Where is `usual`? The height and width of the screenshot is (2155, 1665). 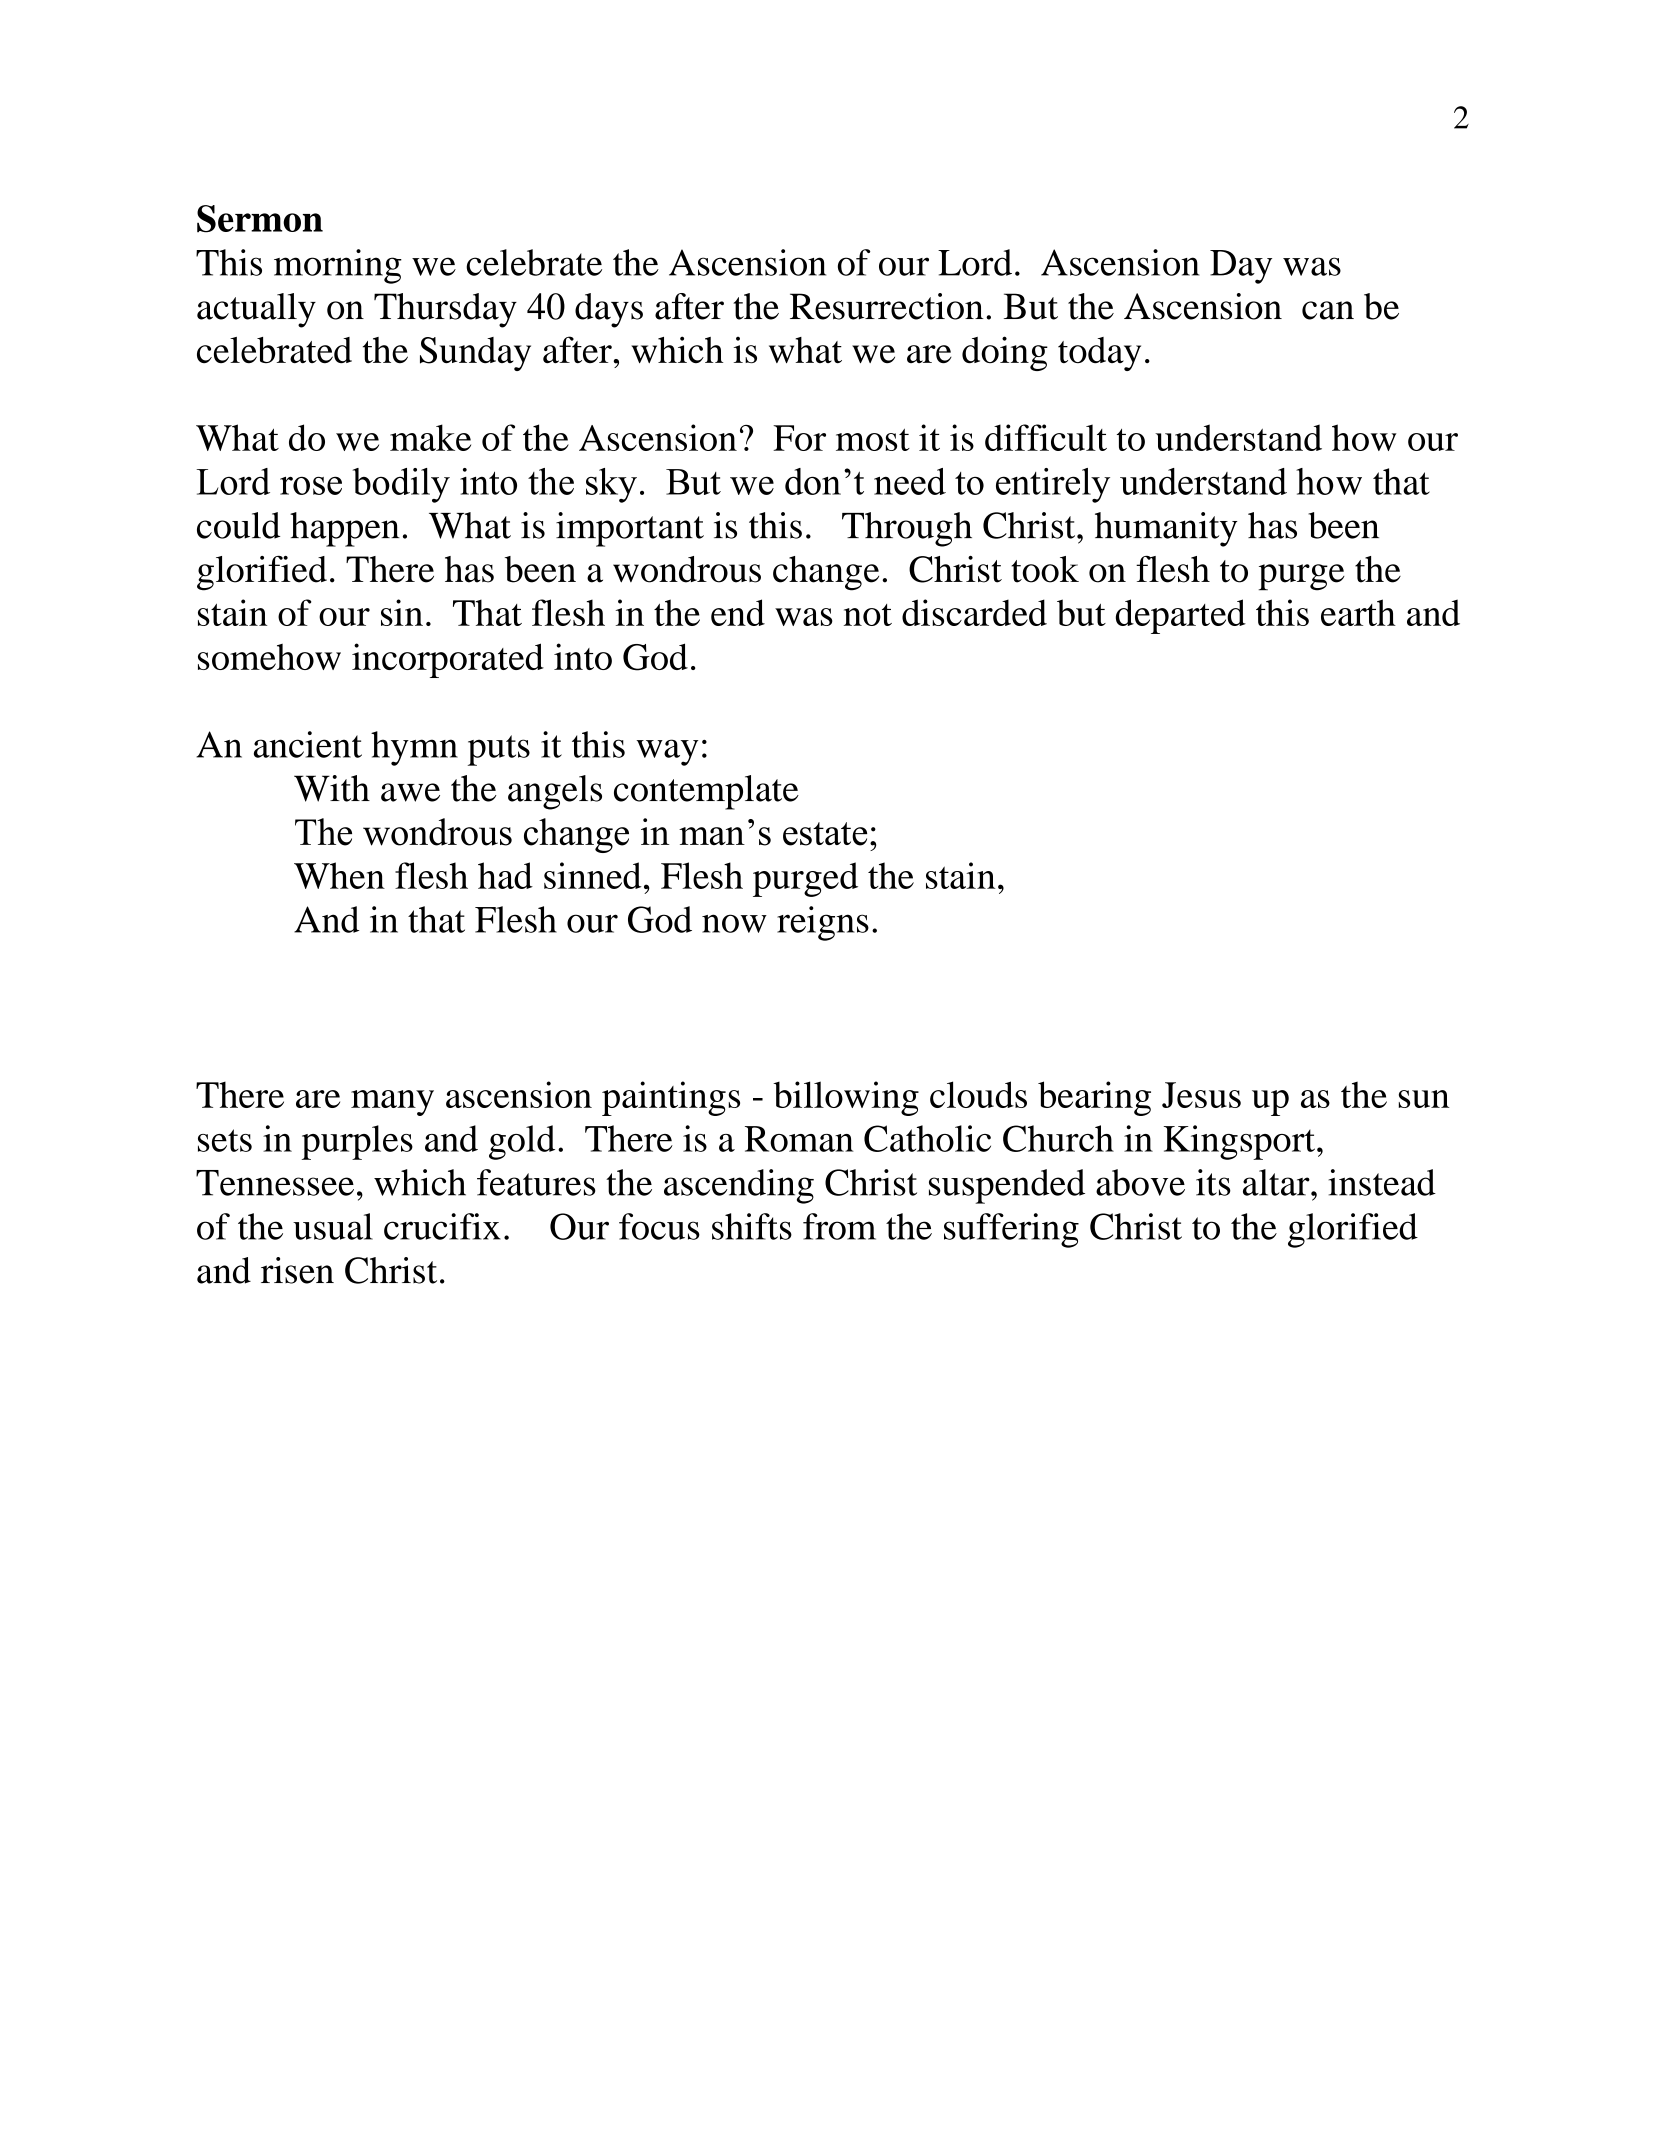 usual is located at coordinates (333, 1226).
